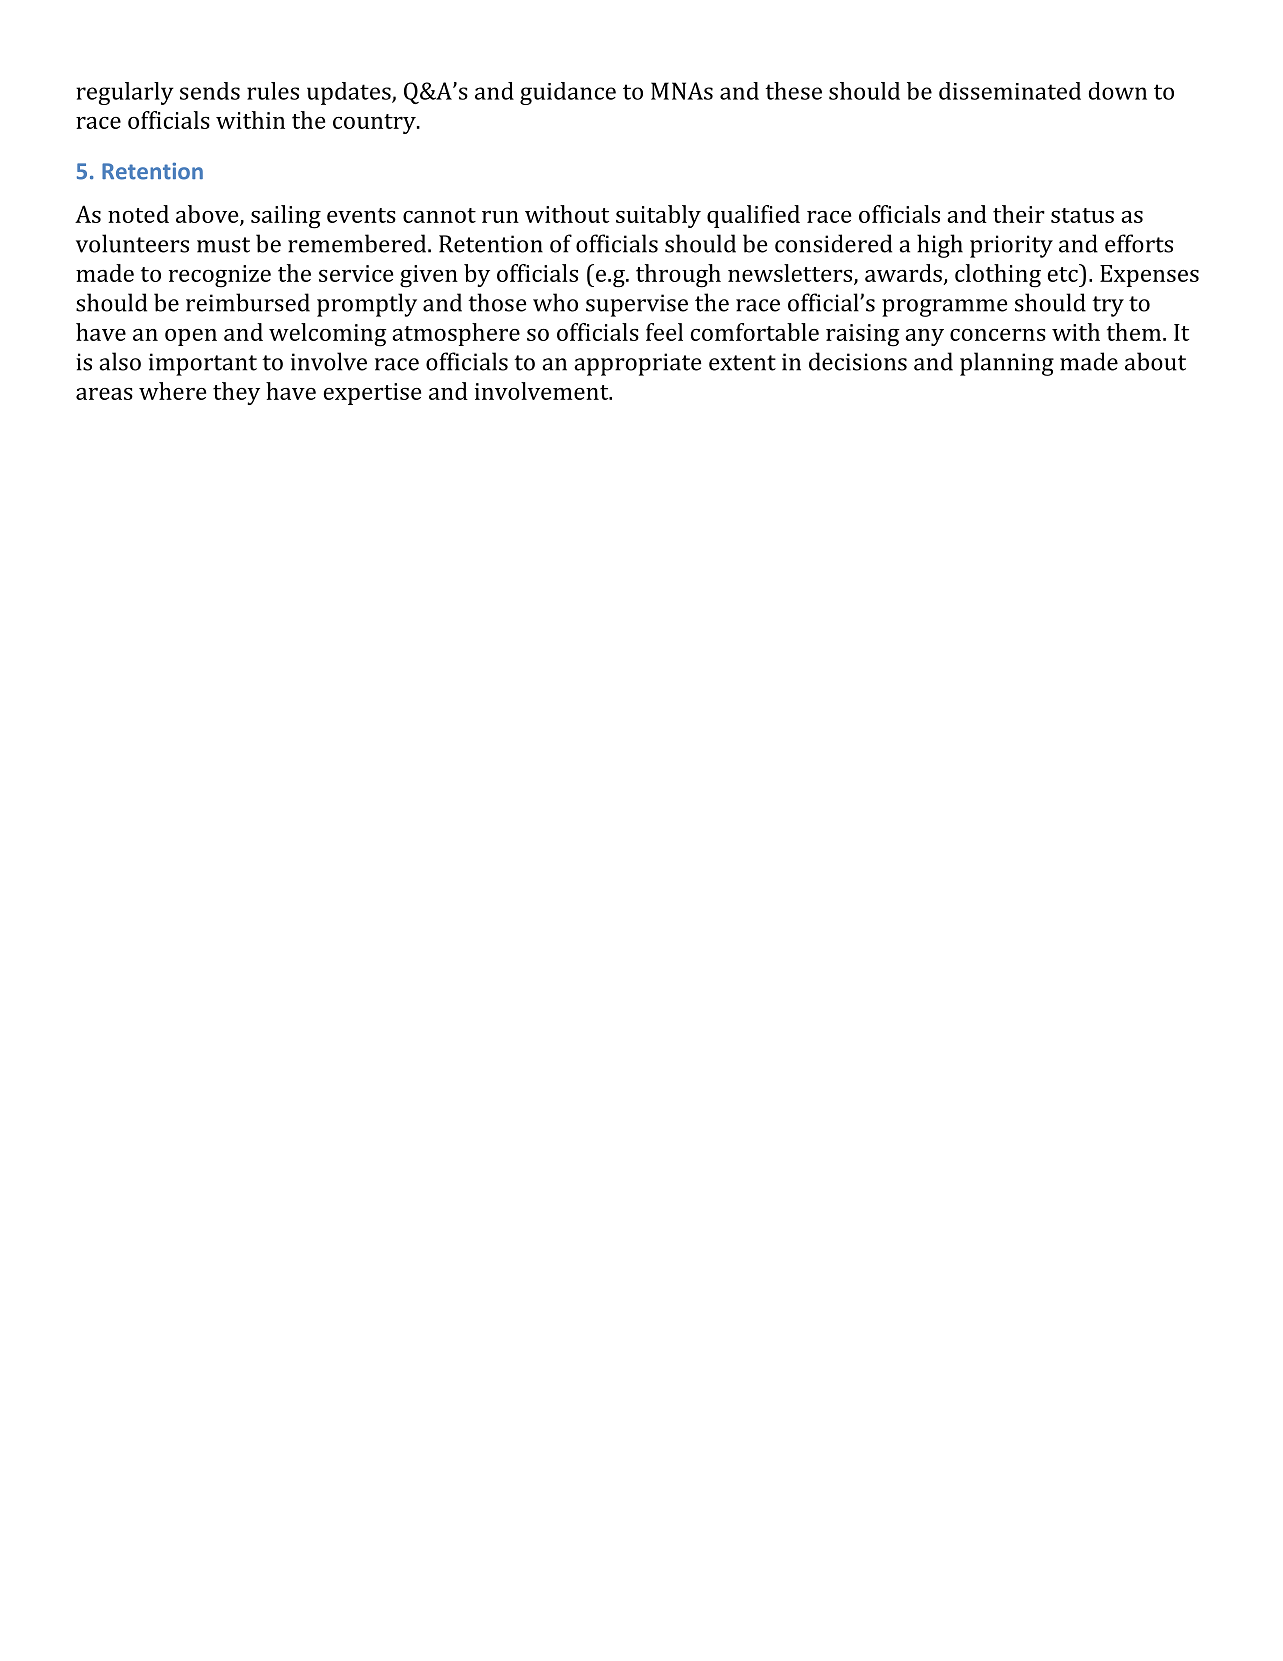 The height and width of the screenshot is (1661, 1283). What do you see at coordinates (208, 215) in the screenshot?
I see `above` at bounding box center [208, 215].
